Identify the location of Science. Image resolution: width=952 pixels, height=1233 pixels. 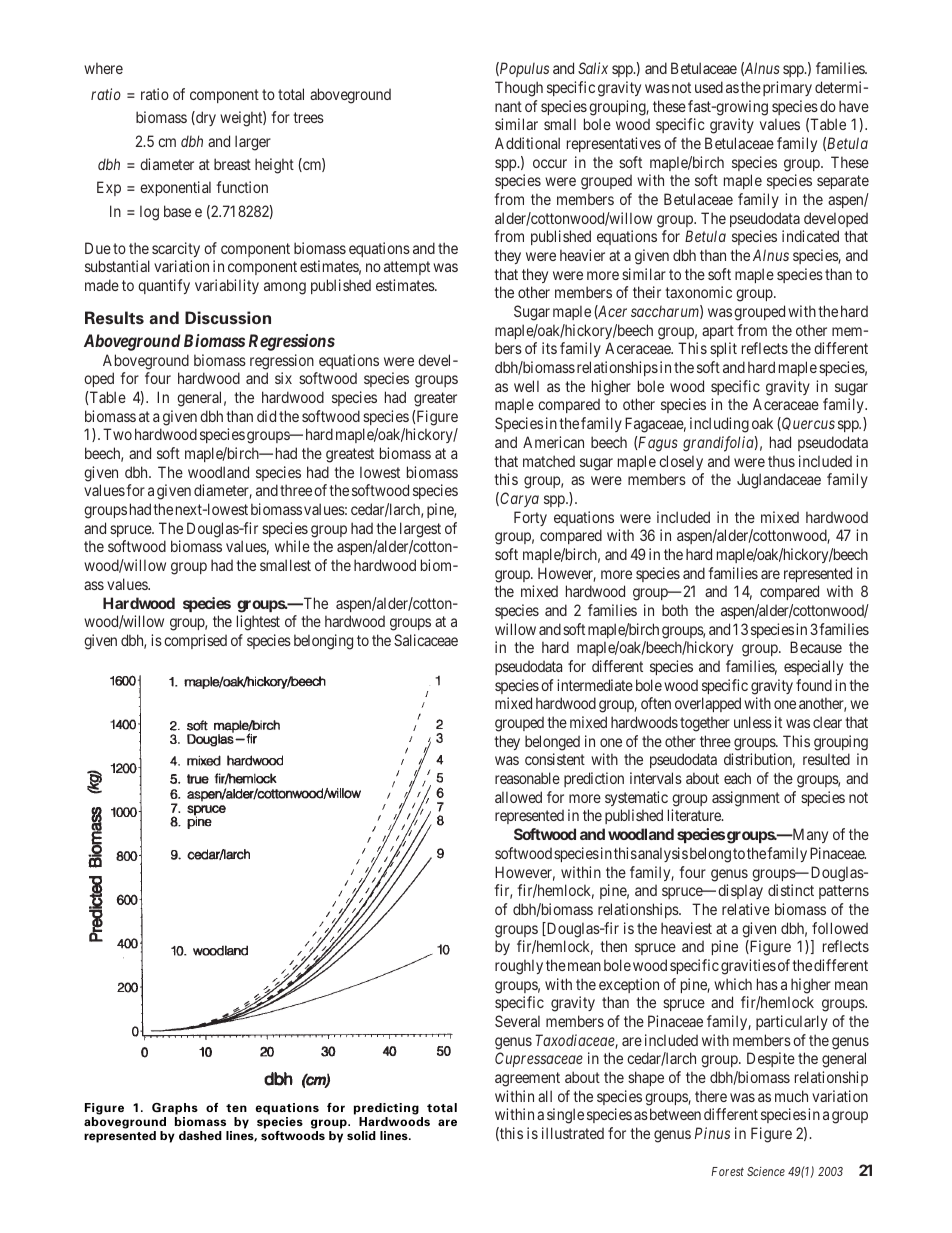
(766, 1171).
